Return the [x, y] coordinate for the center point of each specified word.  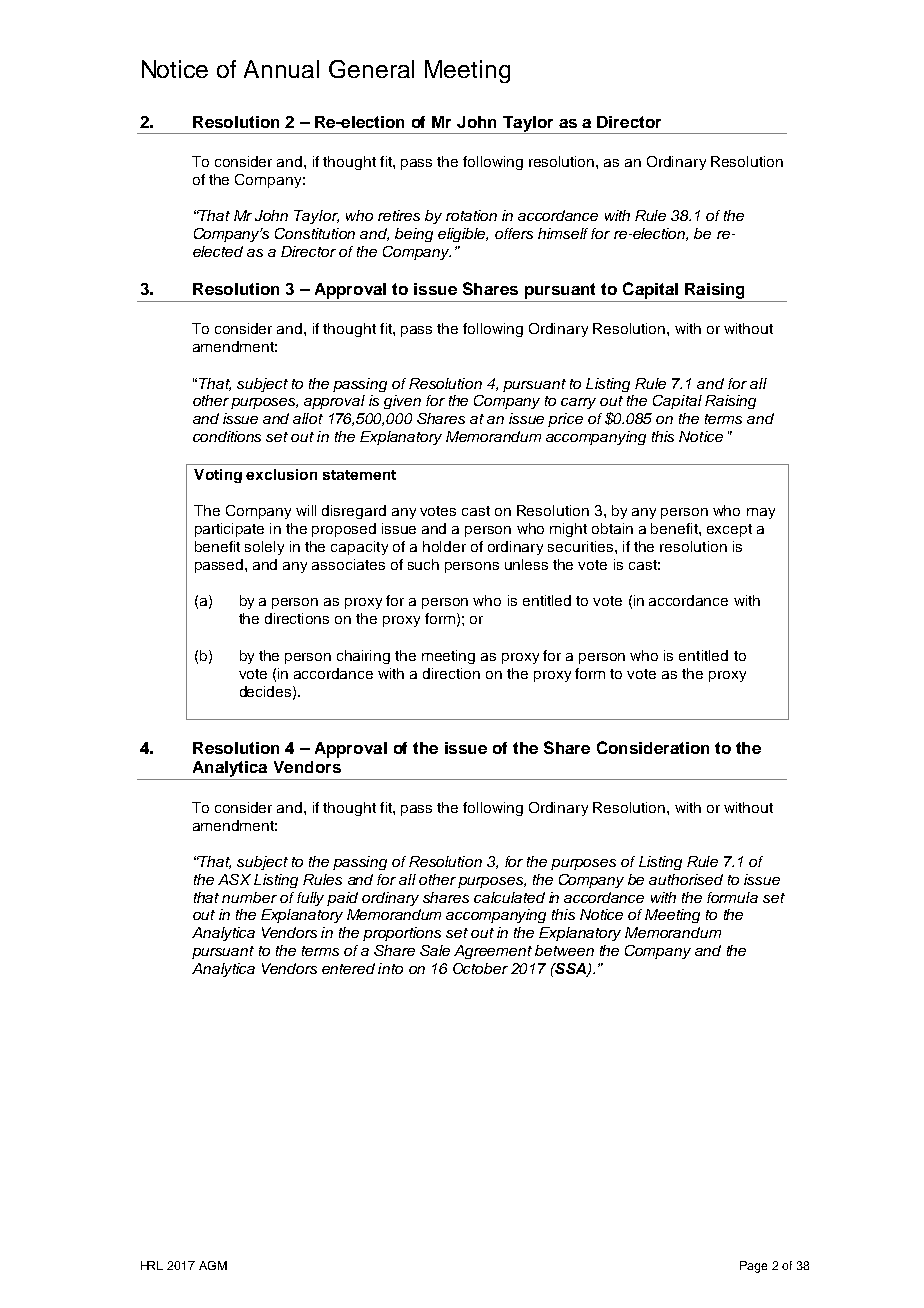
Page [753, 1267]
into [390, 968]
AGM [213, 1265]
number [249, 897]
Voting [218, 476]
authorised [686, 879]
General [371, 69]
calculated [509, 897]
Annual [281, 69]
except [729, 530]
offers [514, 233]
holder [444, 546]
